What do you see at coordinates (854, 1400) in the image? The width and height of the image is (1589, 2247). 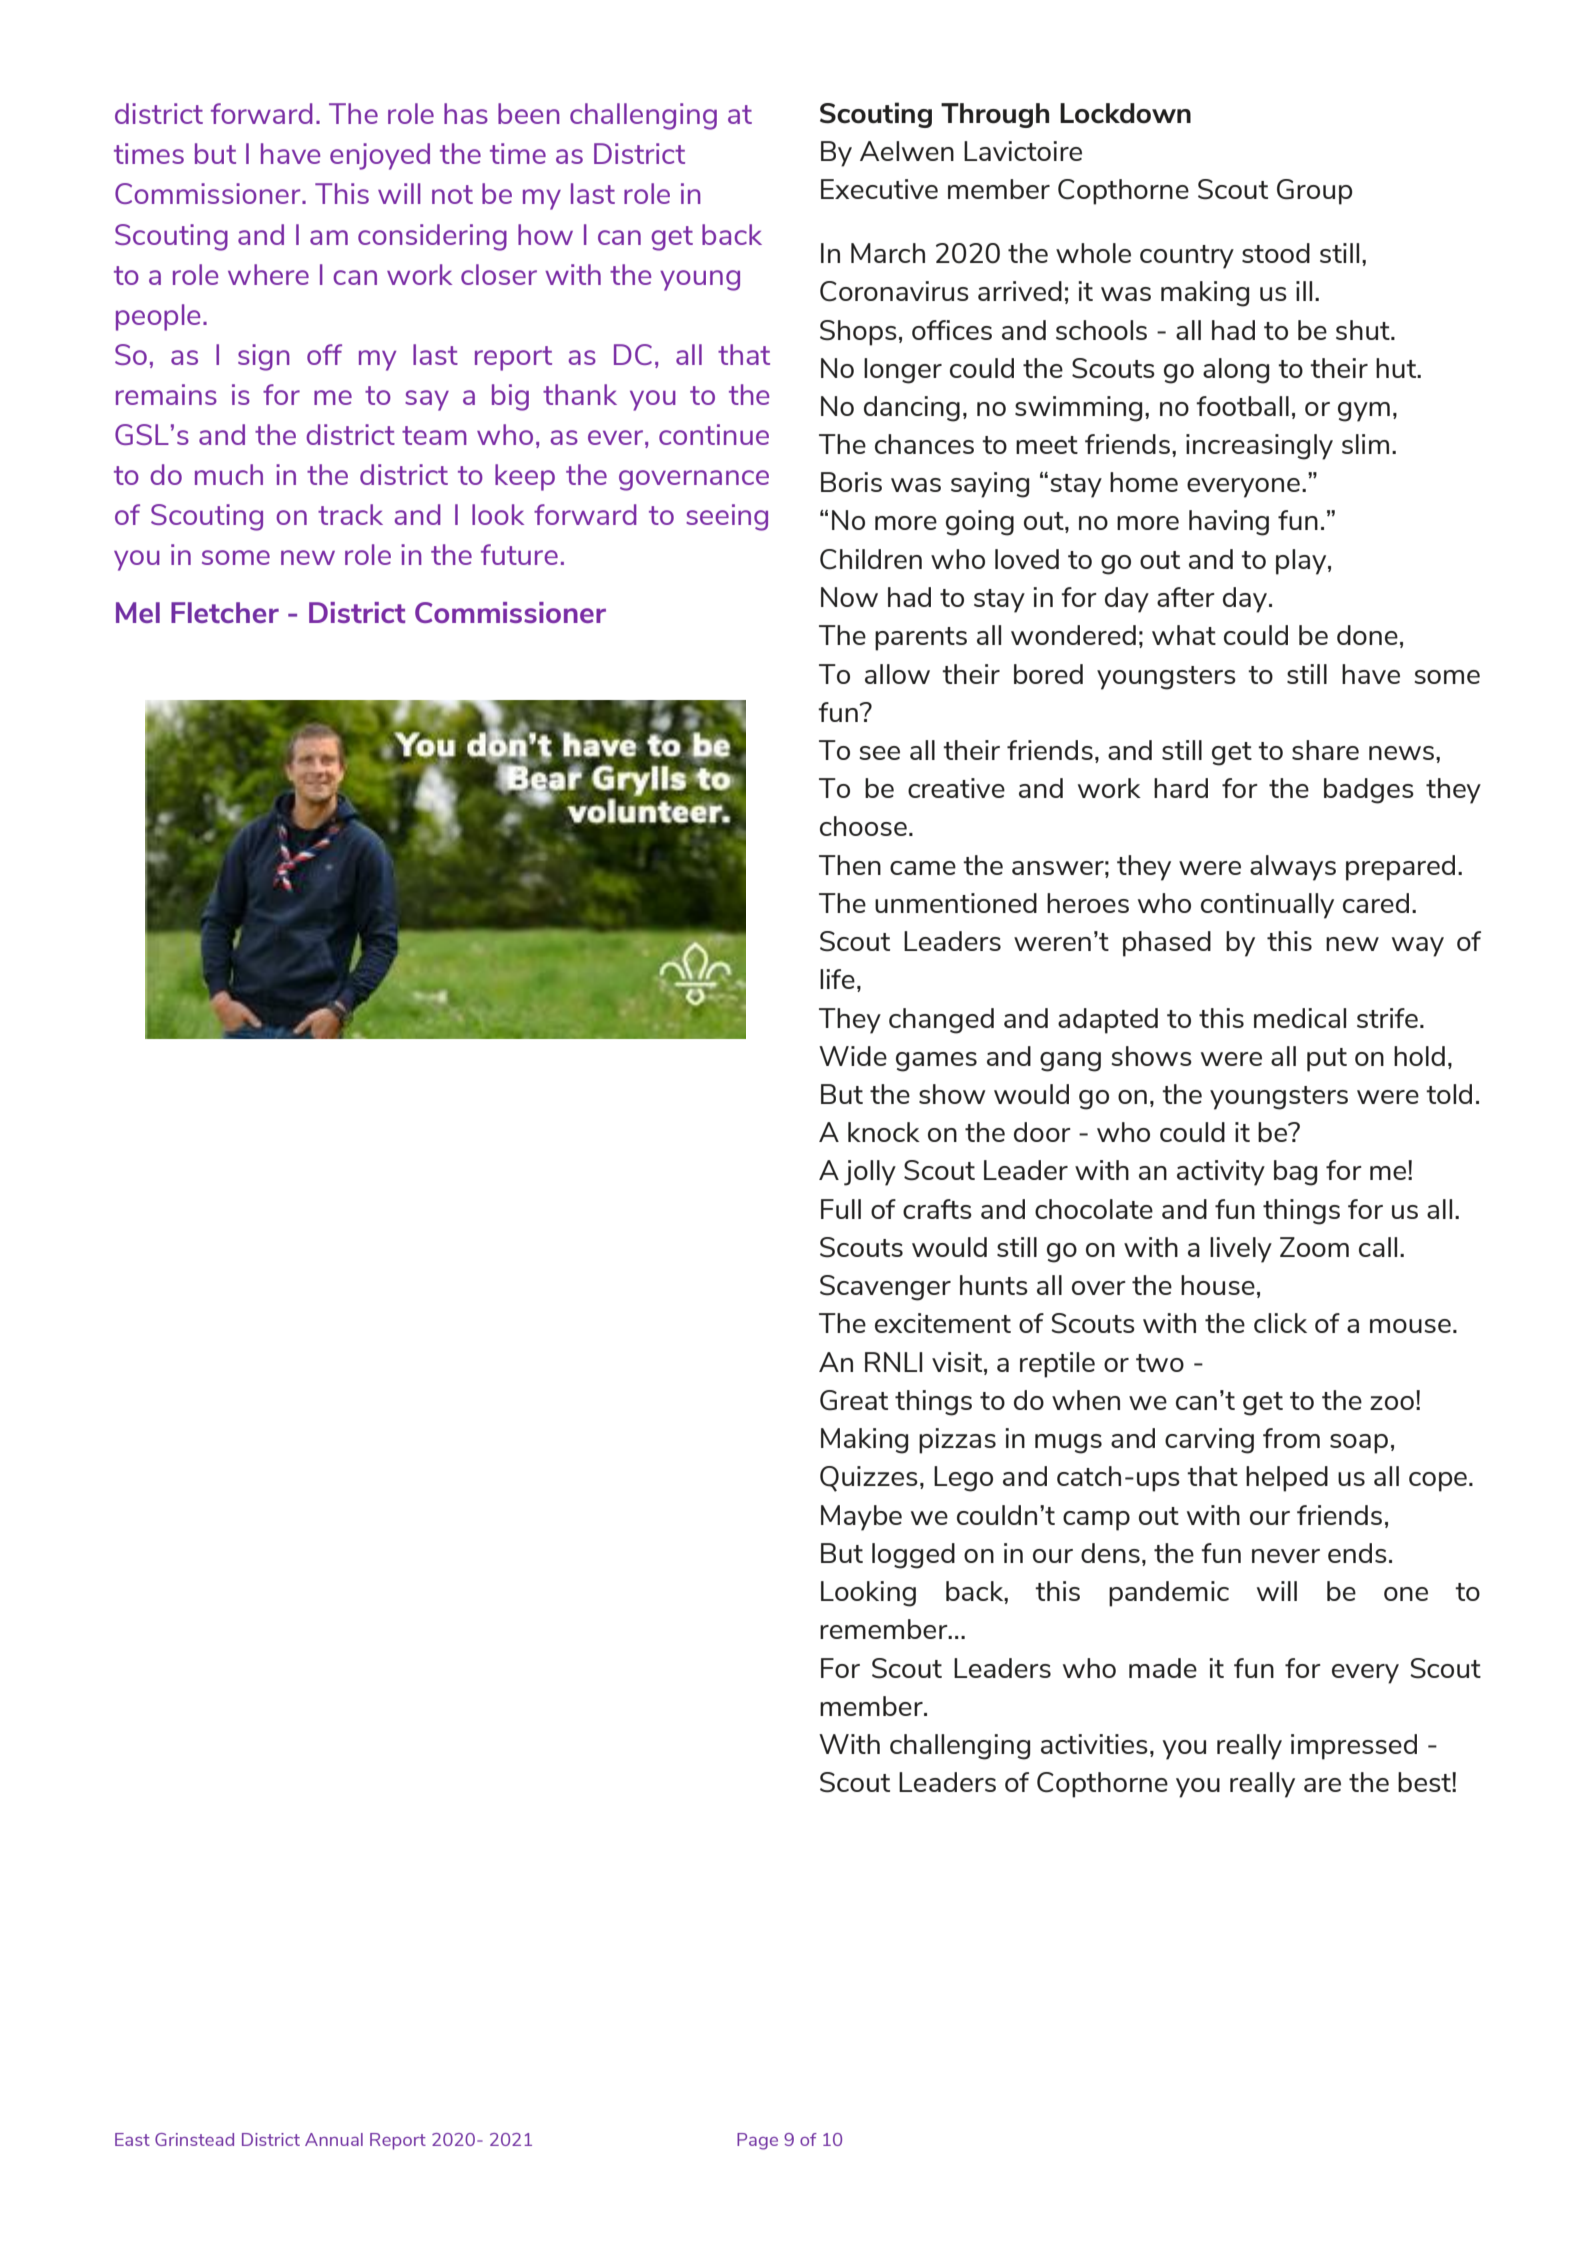 I see `Great` at bounding box center [854, 1400].
